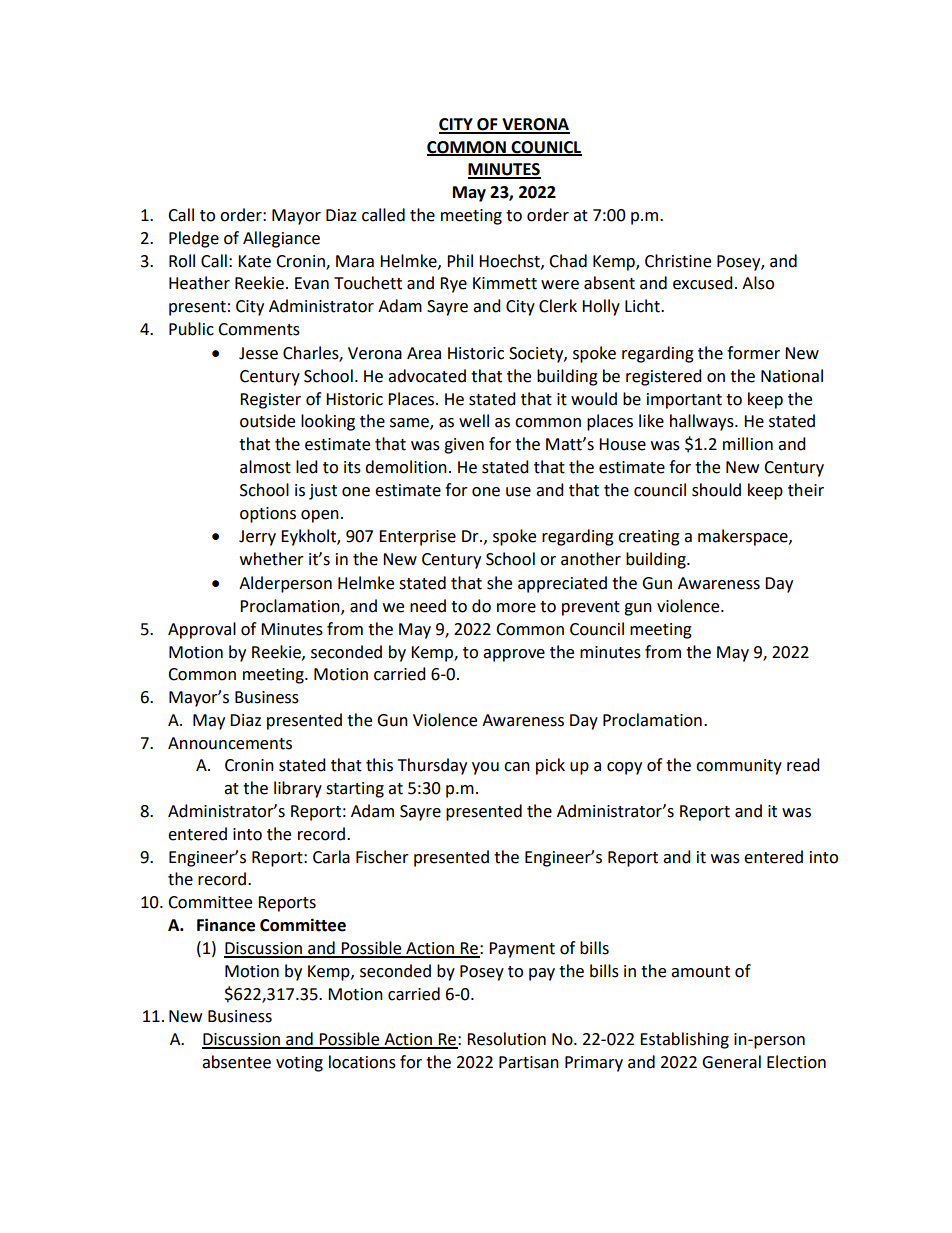 The height and width of the screenshot is (1233, 952). What do you see at coordinates (254, 261) in the screenshot?
I see `Kate` at bounding box center [254, 261].
